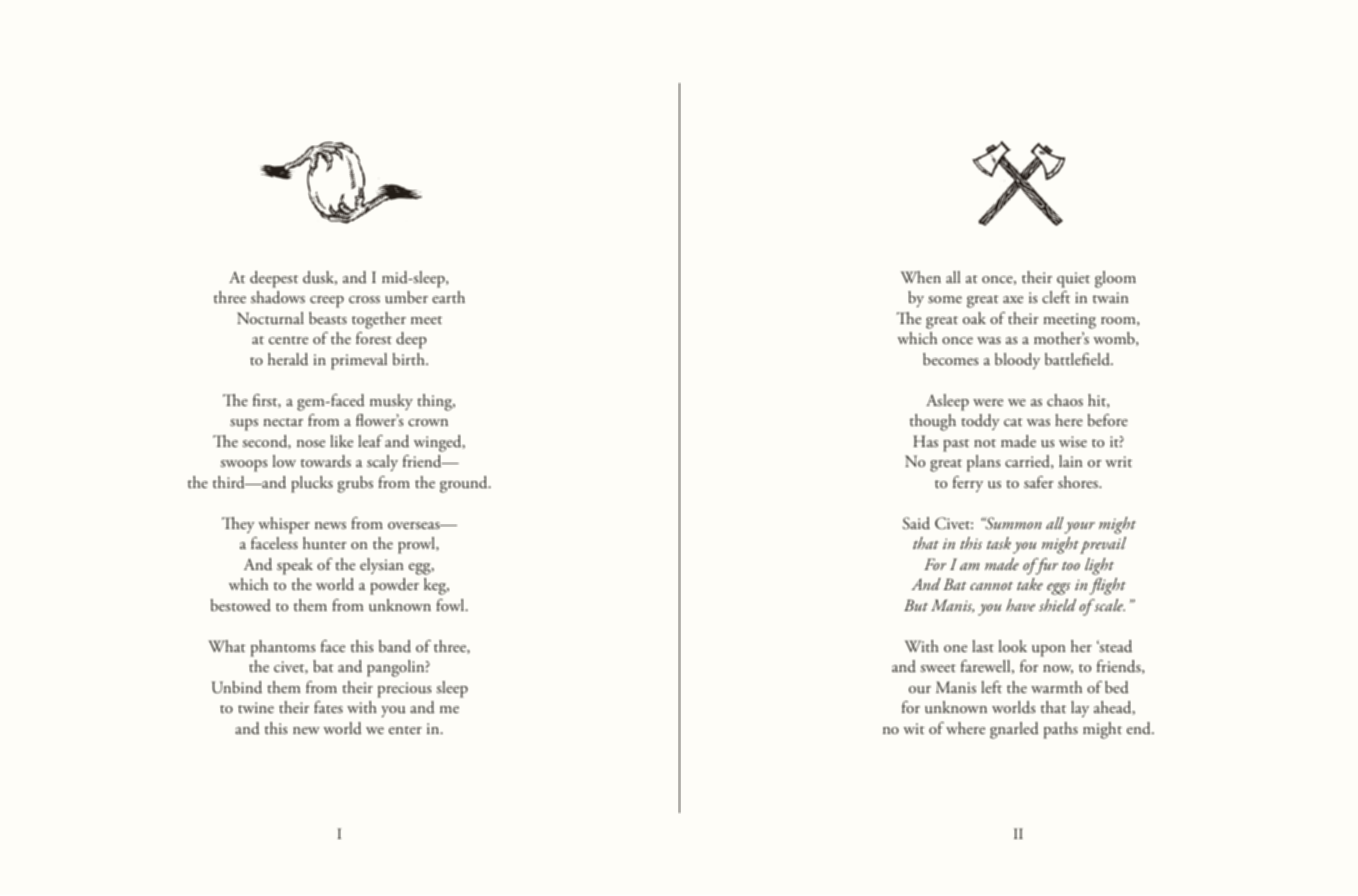 The width and height of the image is (1358, 896). What do you see at coordinates (1020, 605) in the image?
I see `have` at bounding box center [1020, 605].
